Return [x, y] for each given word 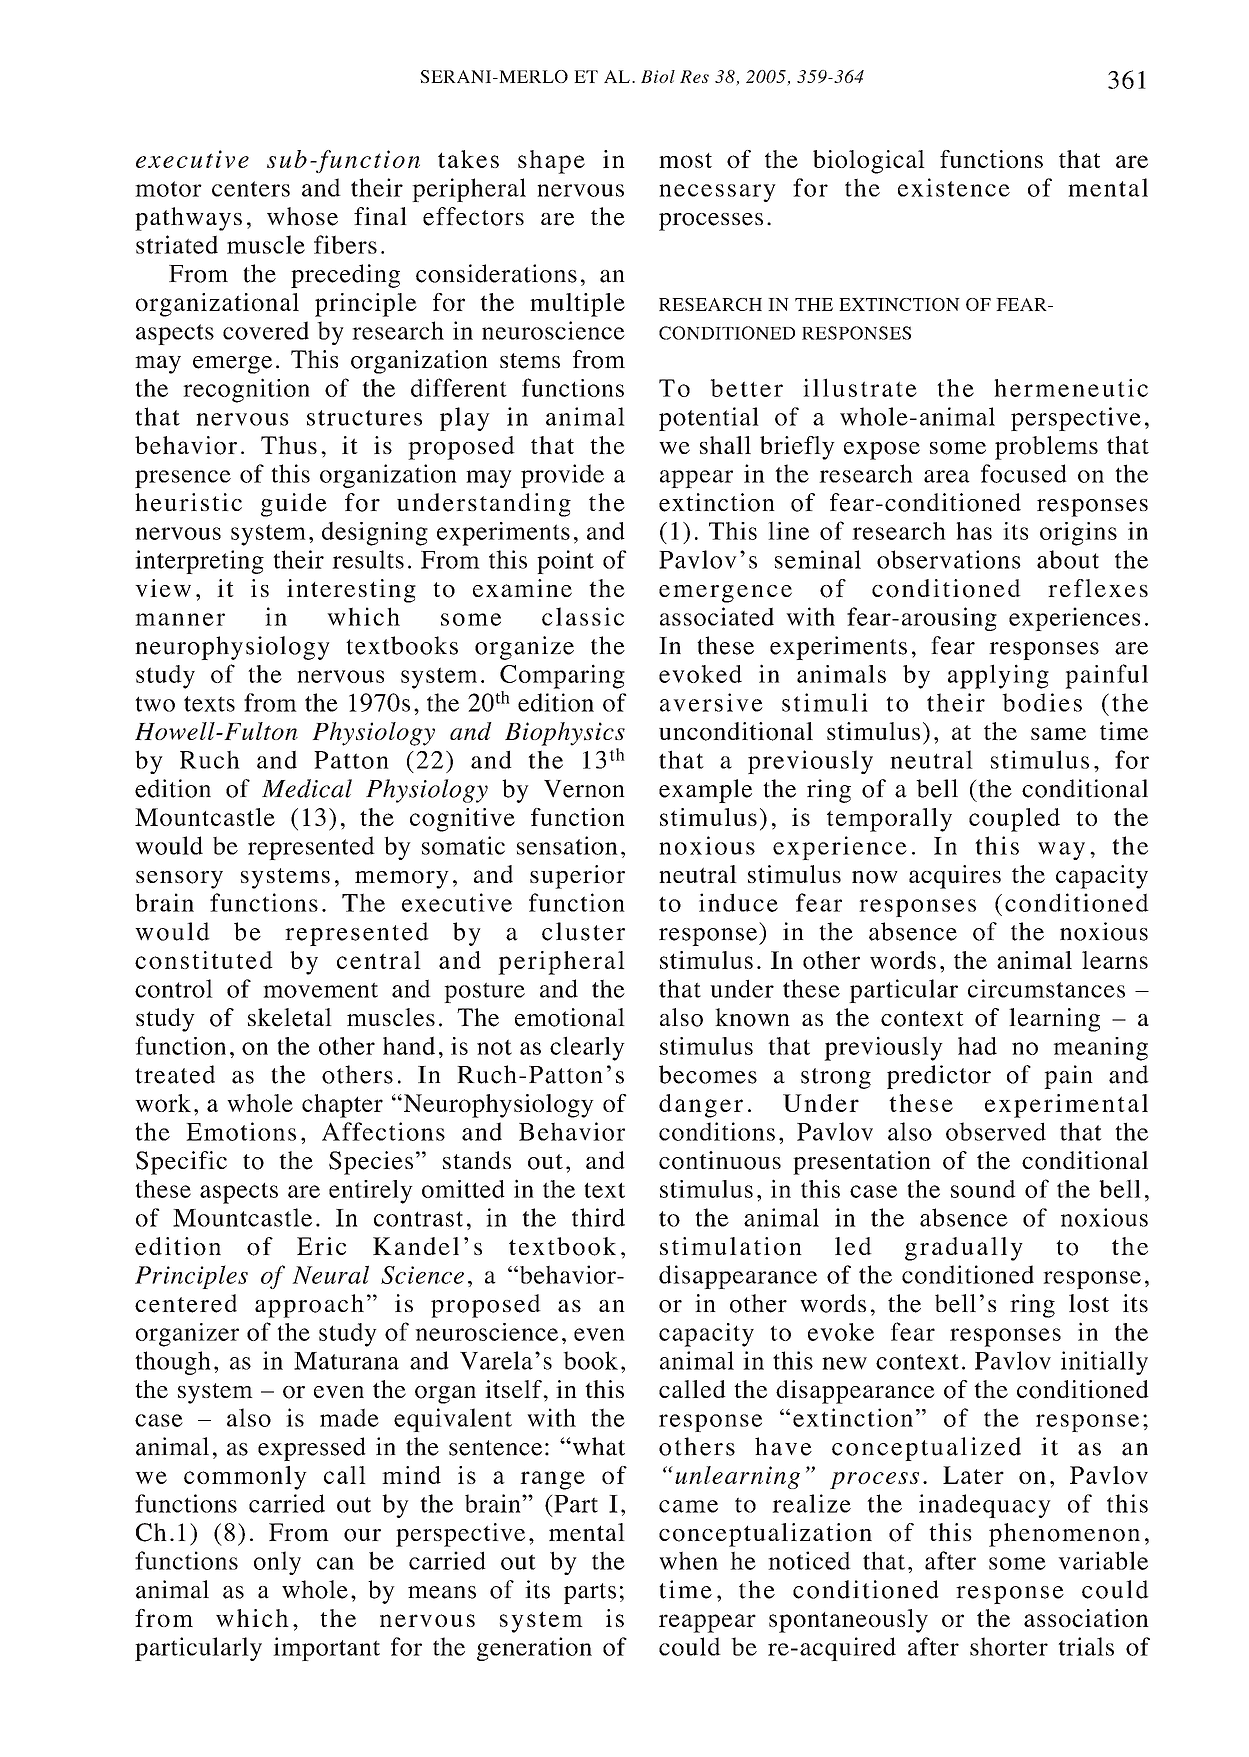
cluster [583, 931]
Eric [321, 1246]
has [974, 531]
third [598, 1217]
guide [294, 505]
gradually [964, 1249]
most [685, 160]
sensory [179, 880]
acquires [955, 877]
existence [954, 187]
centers [251, 189]
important [326, 1649]
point [565, 562]
